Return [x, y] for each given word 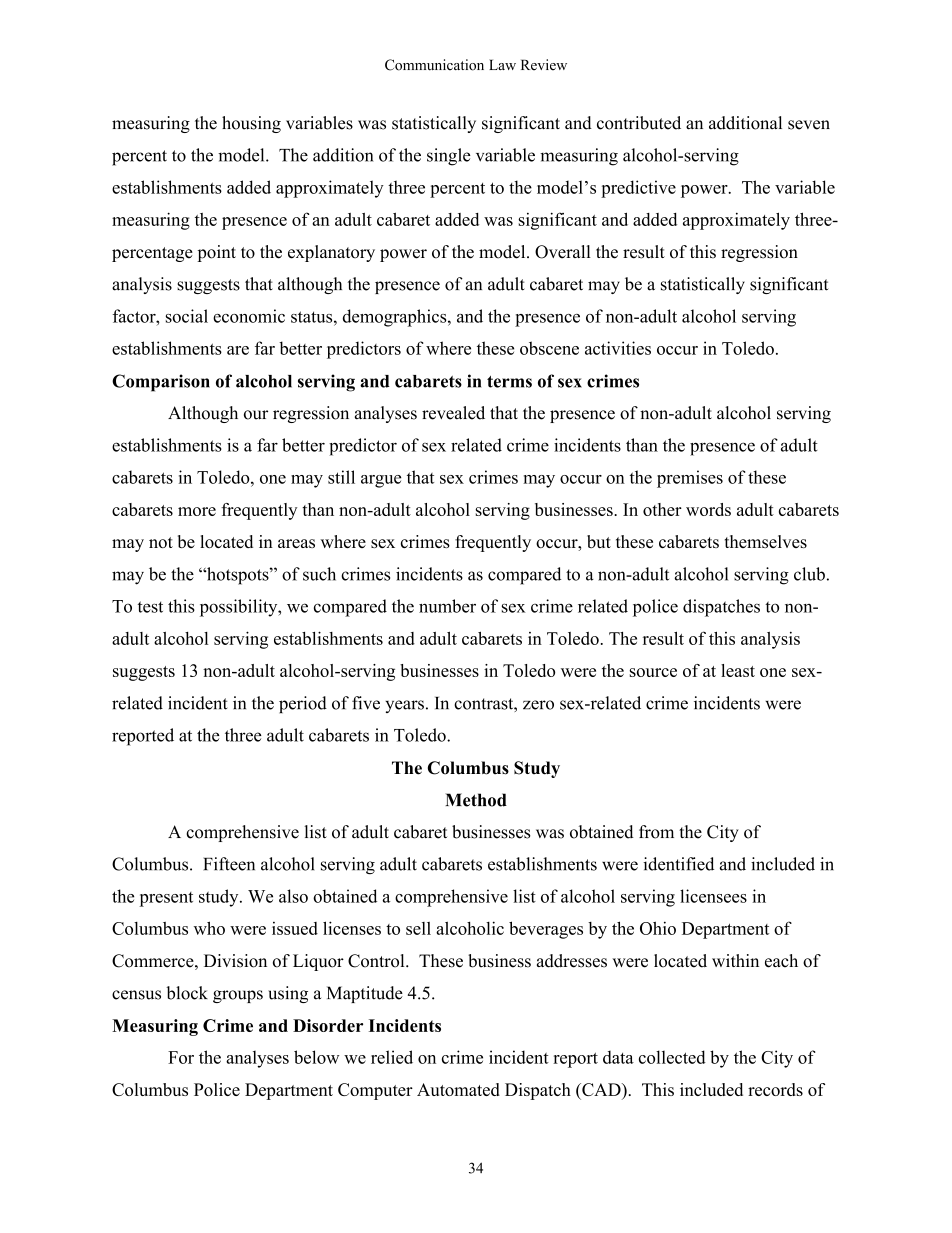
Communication [434, 65]
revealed [453, 413]
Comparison [161, 383]
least [738, 670]
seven [809, 125]
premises [690, 479]
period [303, 704]
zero [538, 705]
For [181, 1057]
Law [502, 64]
